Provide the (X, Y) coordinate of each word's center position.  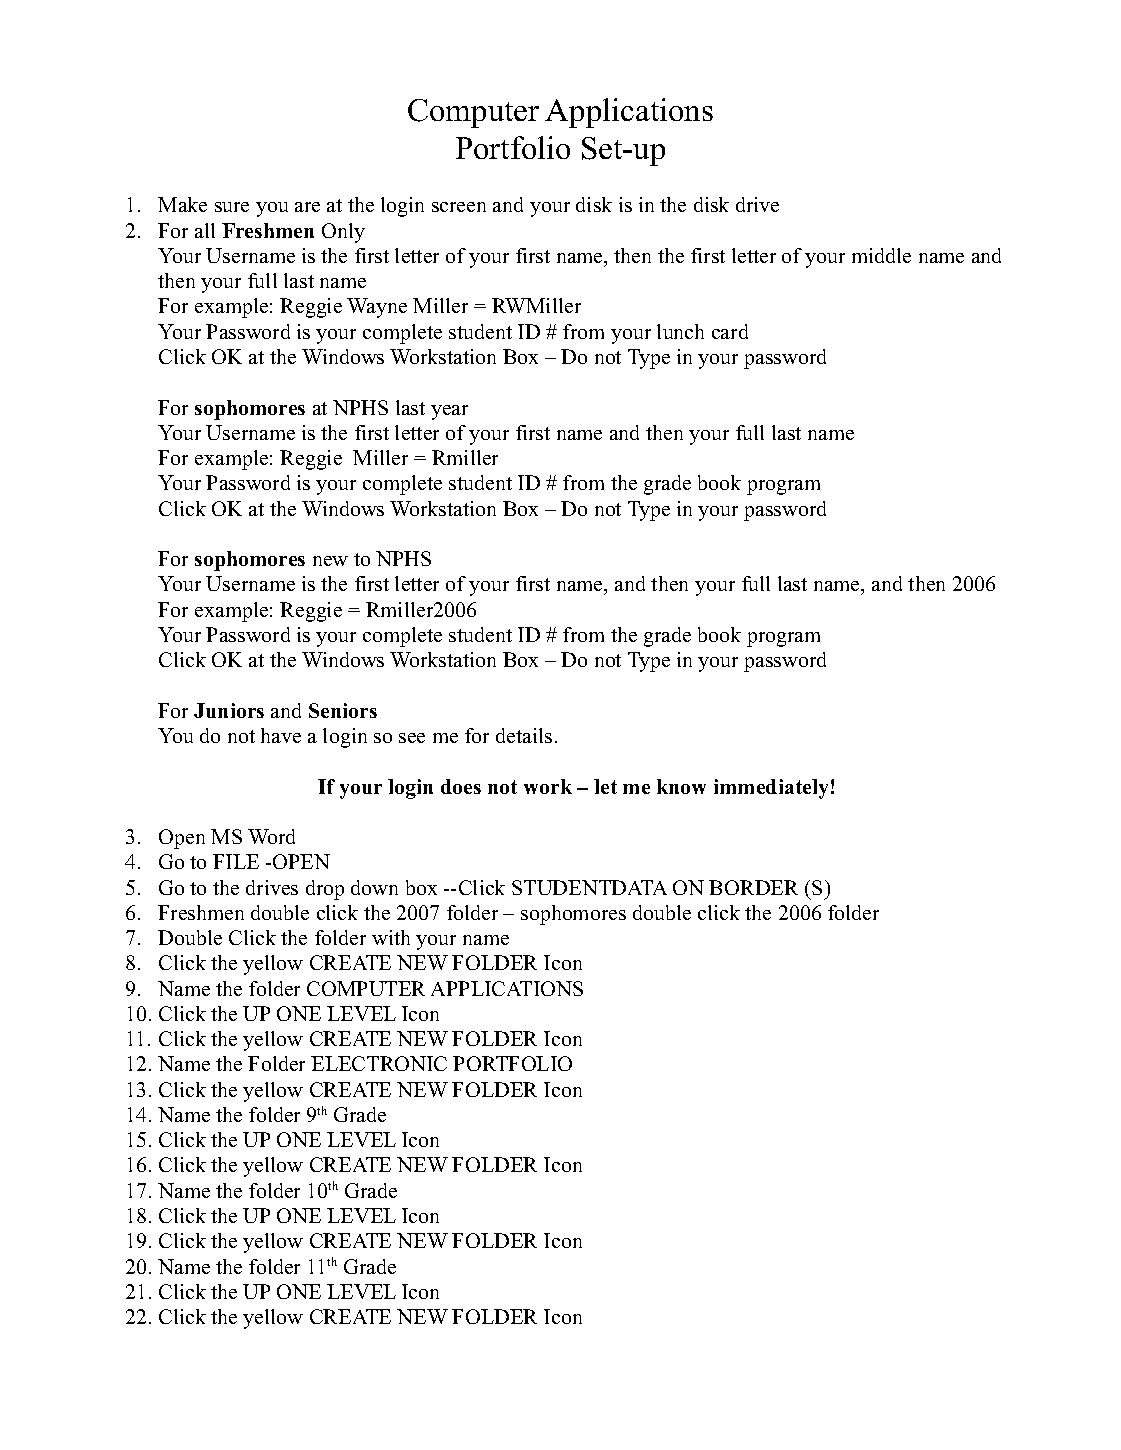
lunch (680, 331)
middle (881, 255)
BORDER (753, 887)
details (524, 735)
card (730, 331)
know (681, 786)
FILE (236, 861)
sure (232, 207)
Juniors (229, 710)
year (449, 412)
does (461, 786)
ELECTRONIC (379, 1063)
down (374, 887)
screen (459, 207)
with (391, 937)
